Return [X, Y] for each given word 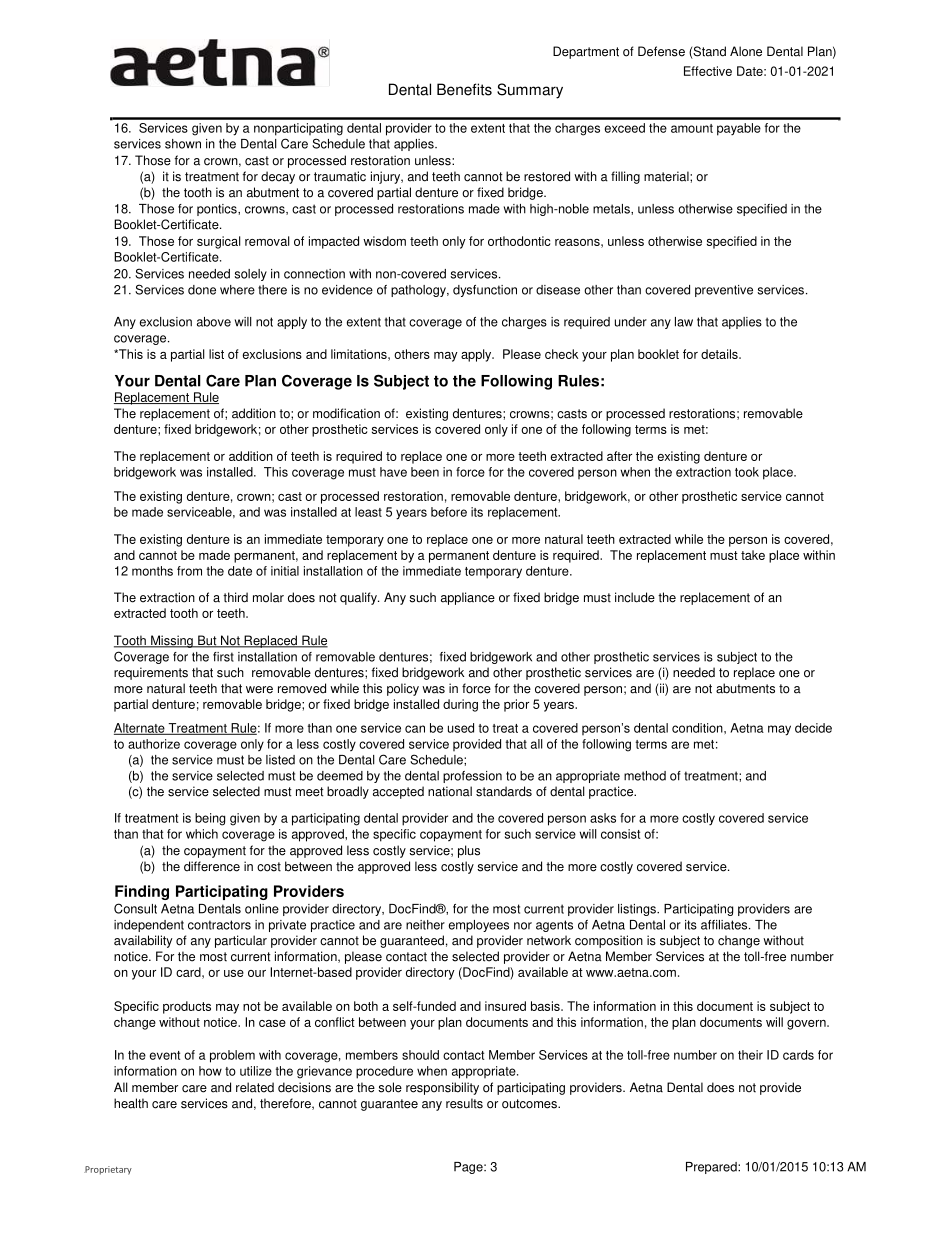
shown [183, 144]
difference [212, 866]
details [720, 354]
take [753, 555]
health [131, 1103]
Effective [708, 71]
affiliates [725, 925]
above [214, 322]
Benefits [464, 89]
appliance [468, 598]
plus [469, 851]
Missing [172, 641]
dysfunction [485, 291]
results [464, 1103]
